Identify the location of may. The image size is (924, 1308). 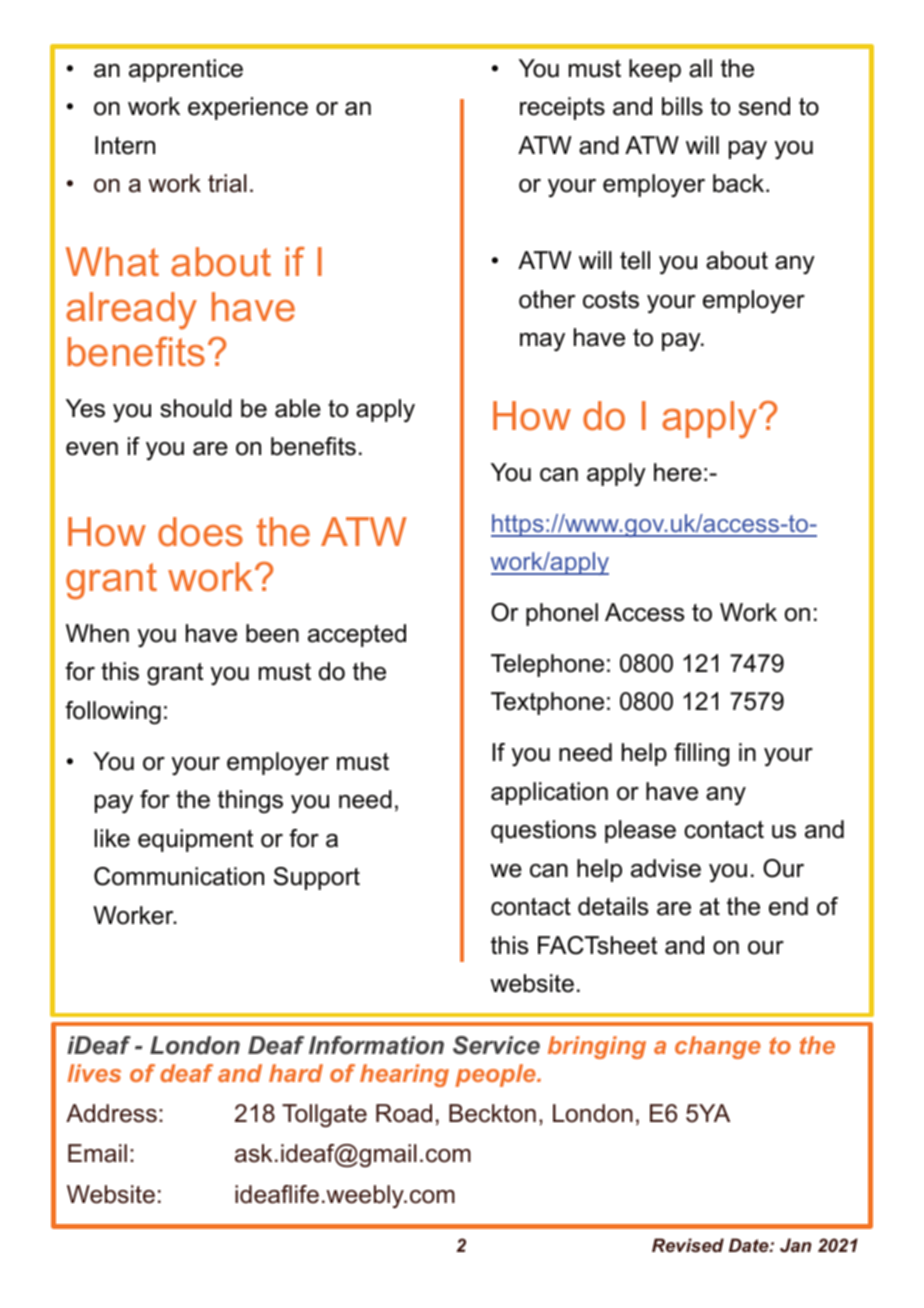
(542, 342).
